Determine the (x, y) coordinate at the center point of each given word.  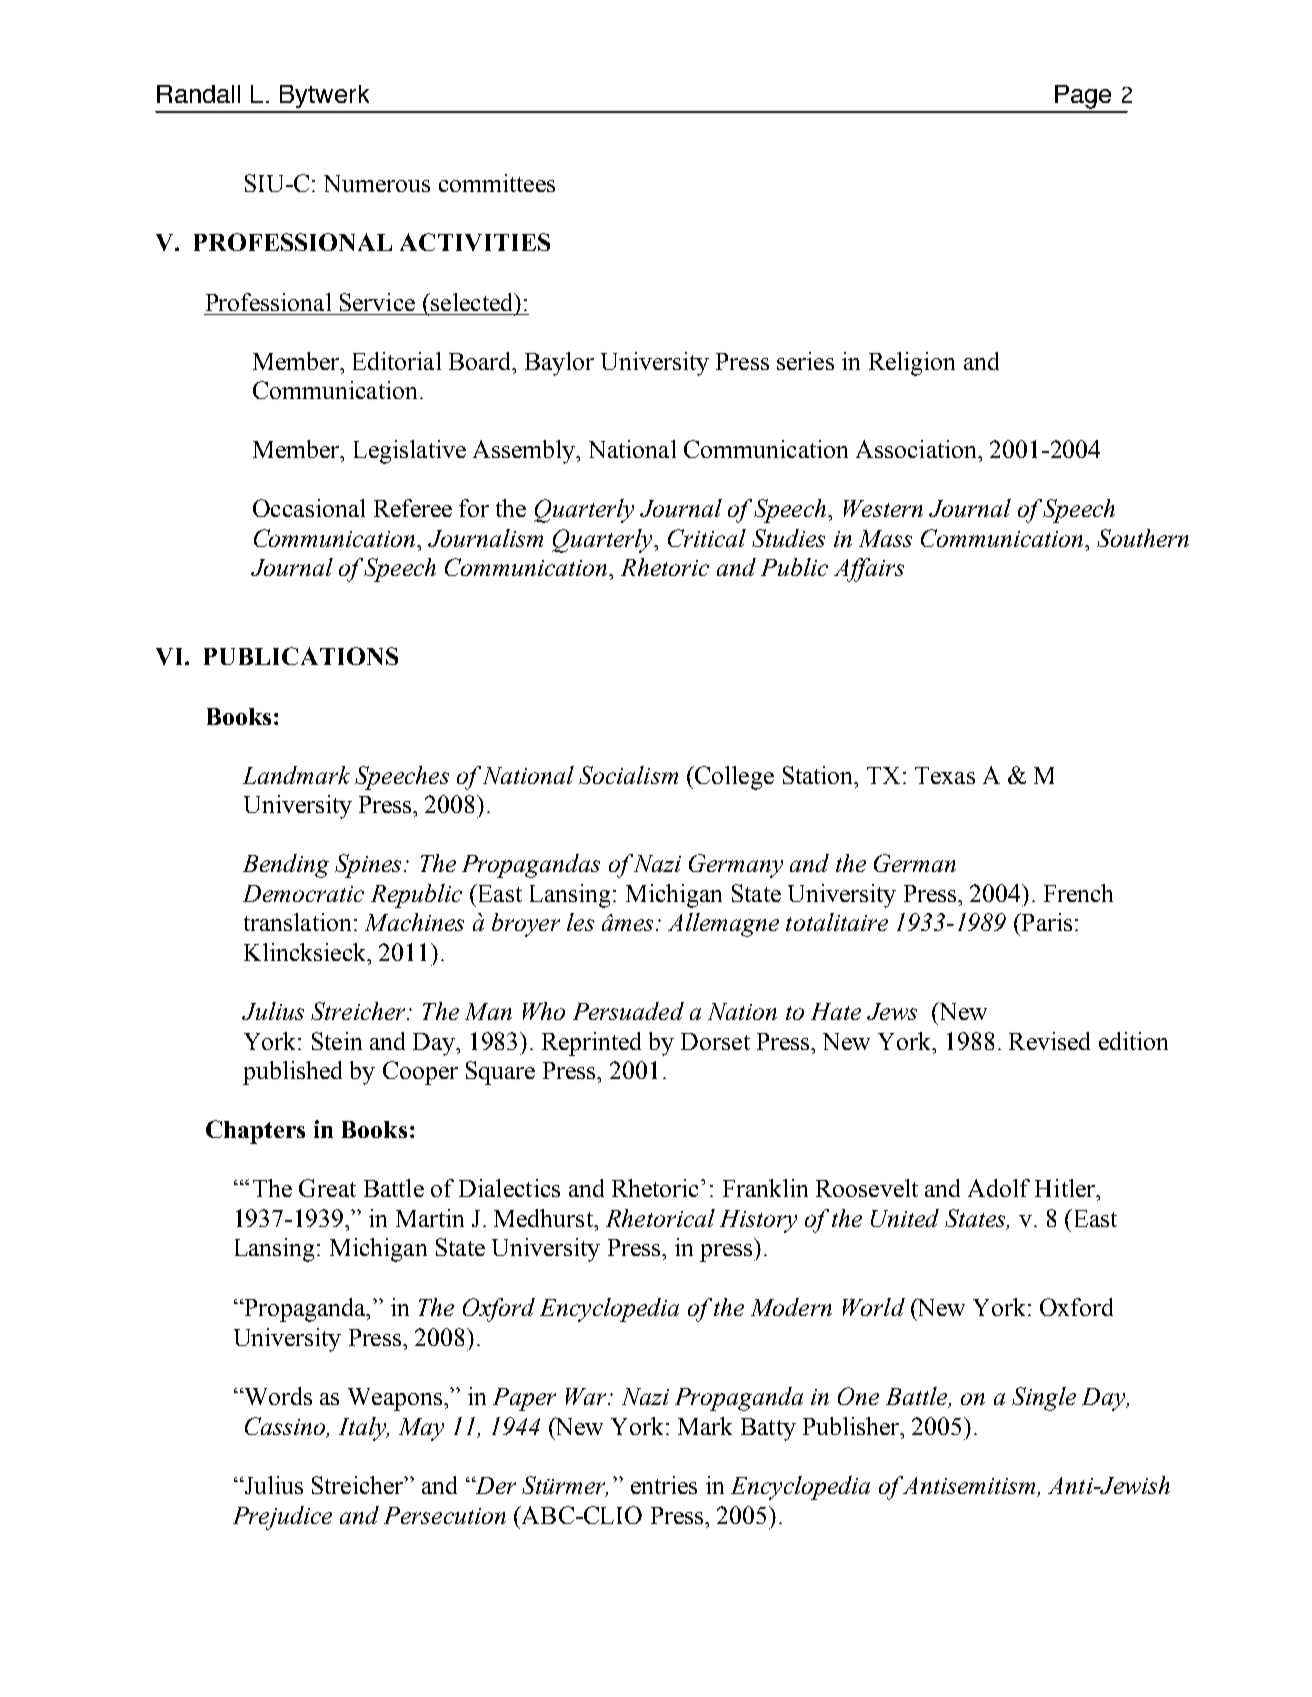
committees (497, 183)
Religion (912, 364)
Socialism (628, 775)
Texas (945, 775)
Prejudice (282, 1518)
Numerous (377, 183)
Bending (286, 866)
